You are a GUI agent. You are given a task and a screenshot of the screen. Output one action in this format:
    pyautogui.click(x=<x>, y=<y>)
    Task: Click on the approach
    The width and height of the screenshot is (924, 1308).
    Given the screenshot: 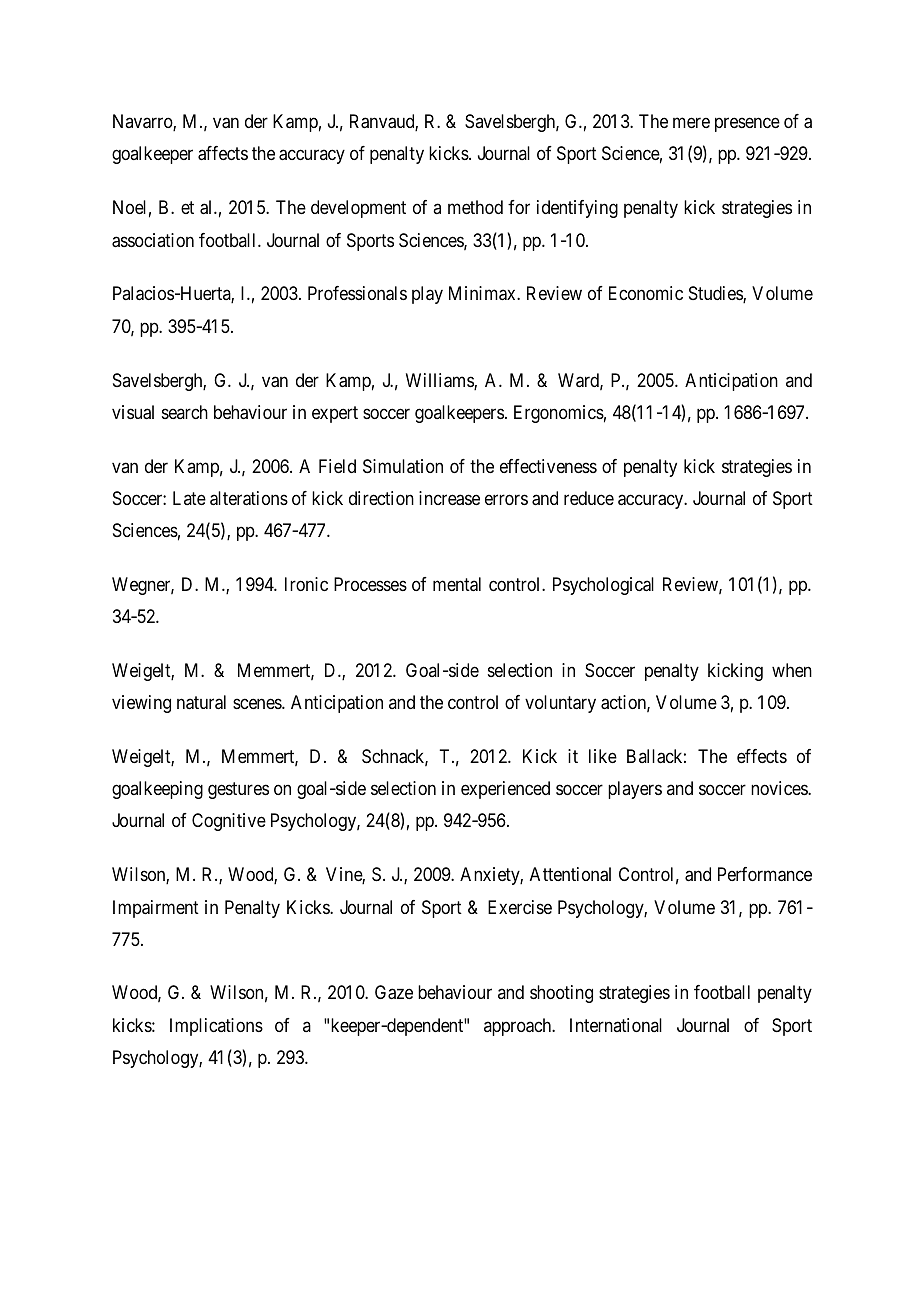 What is the action you would take?
    pyautogui.click(x=519, y=1027)
